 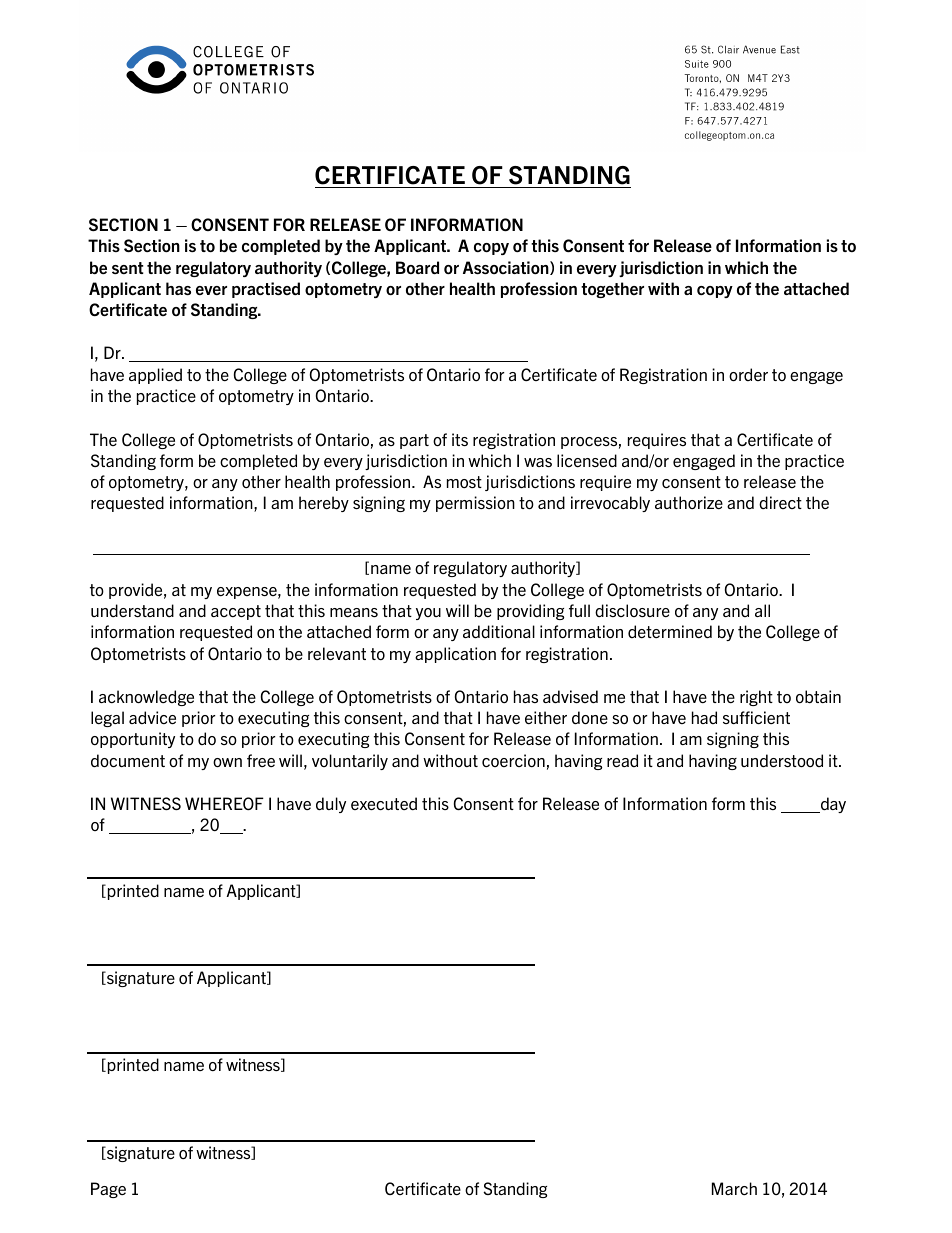 I want to click on practised, so click(x=266, y=290).
